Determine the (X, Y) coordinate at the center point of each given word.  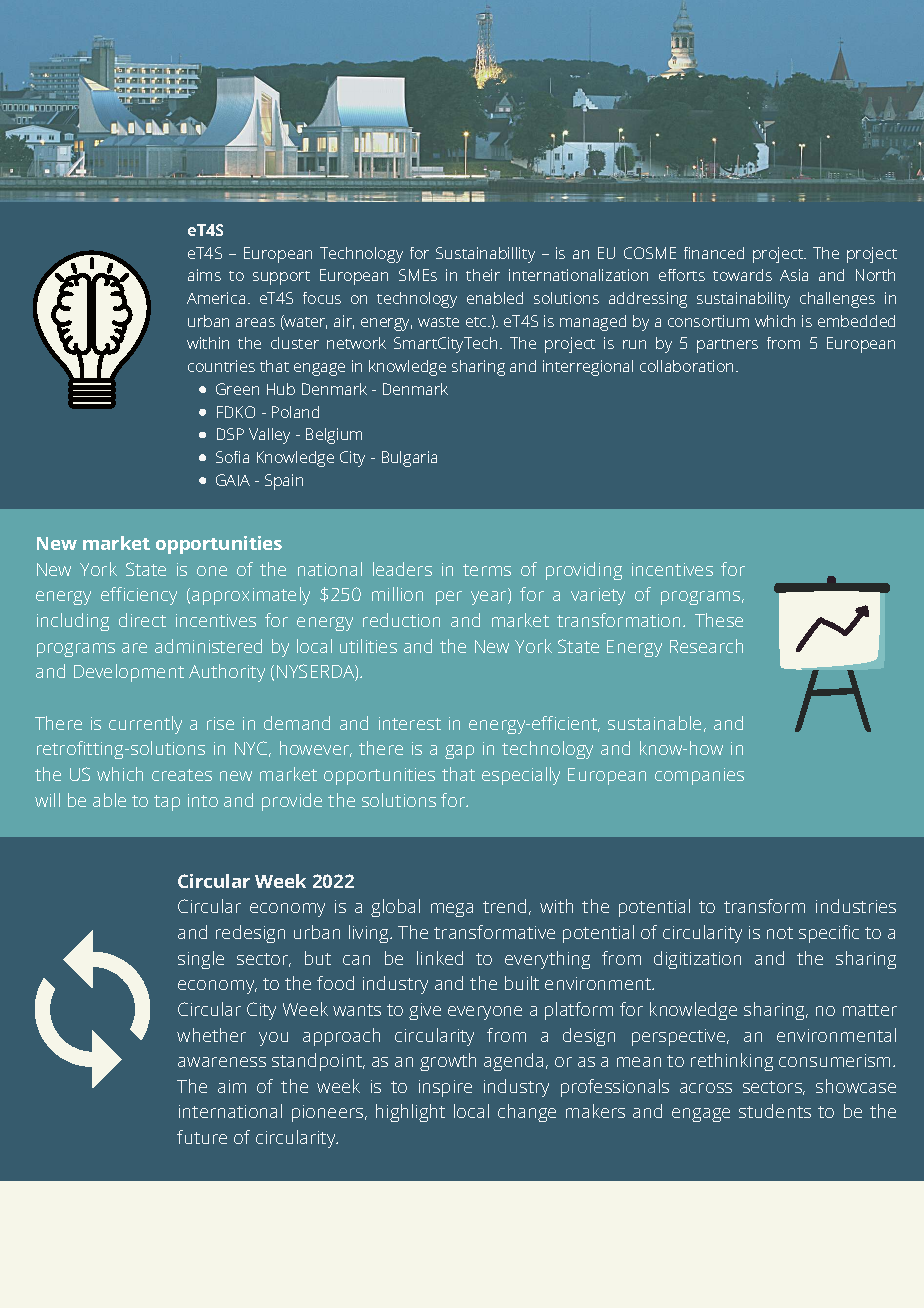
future (202, 1137)
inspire (445, 1088)
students (775, 1111)
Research (706, 646)
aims (204, 275)
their (483, 275)
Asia (794, 275)
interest (410, 723)
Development (129, 673)
